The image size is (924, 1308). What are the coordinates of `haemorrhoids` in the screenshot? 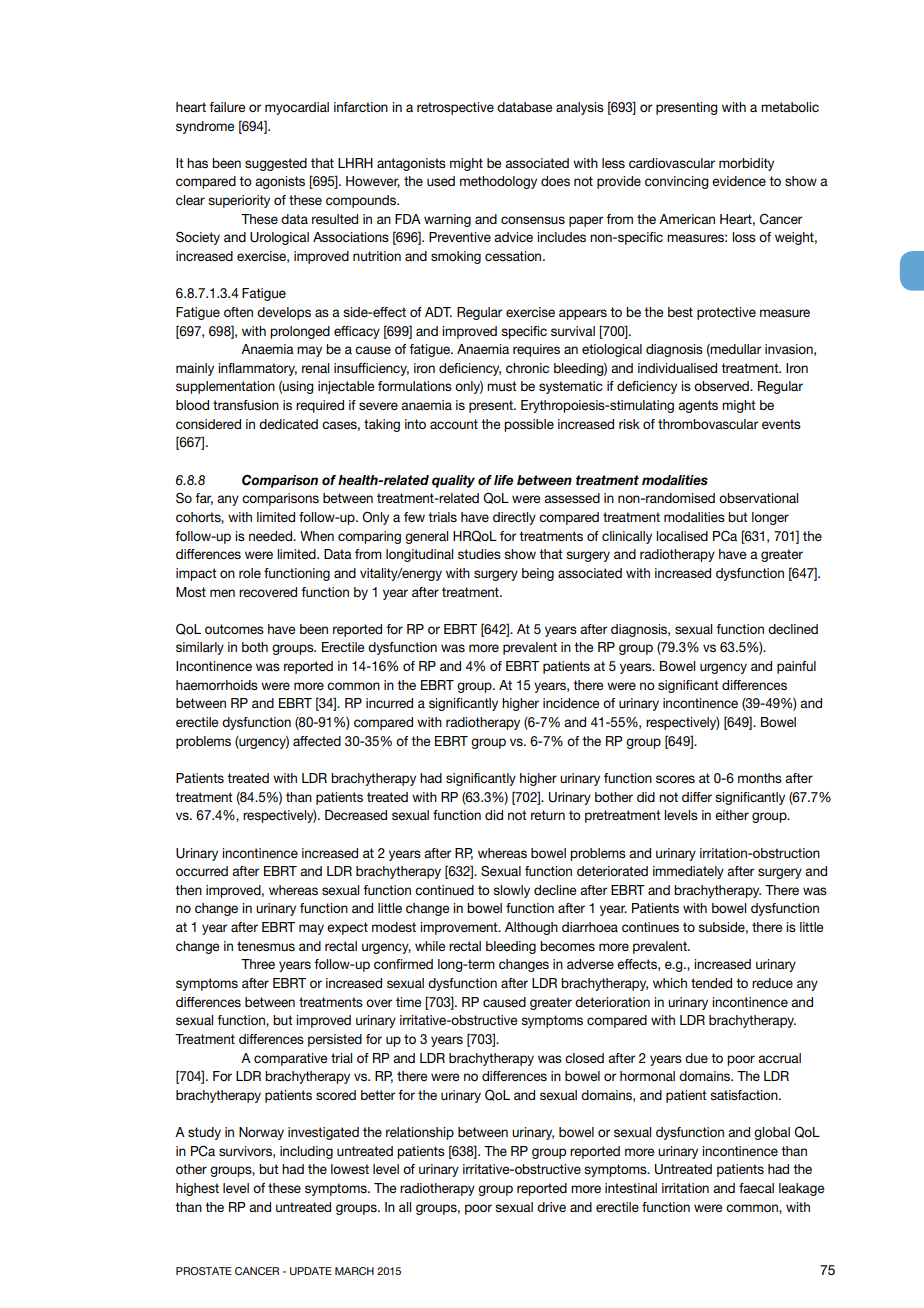 It's located at (217, 685).
